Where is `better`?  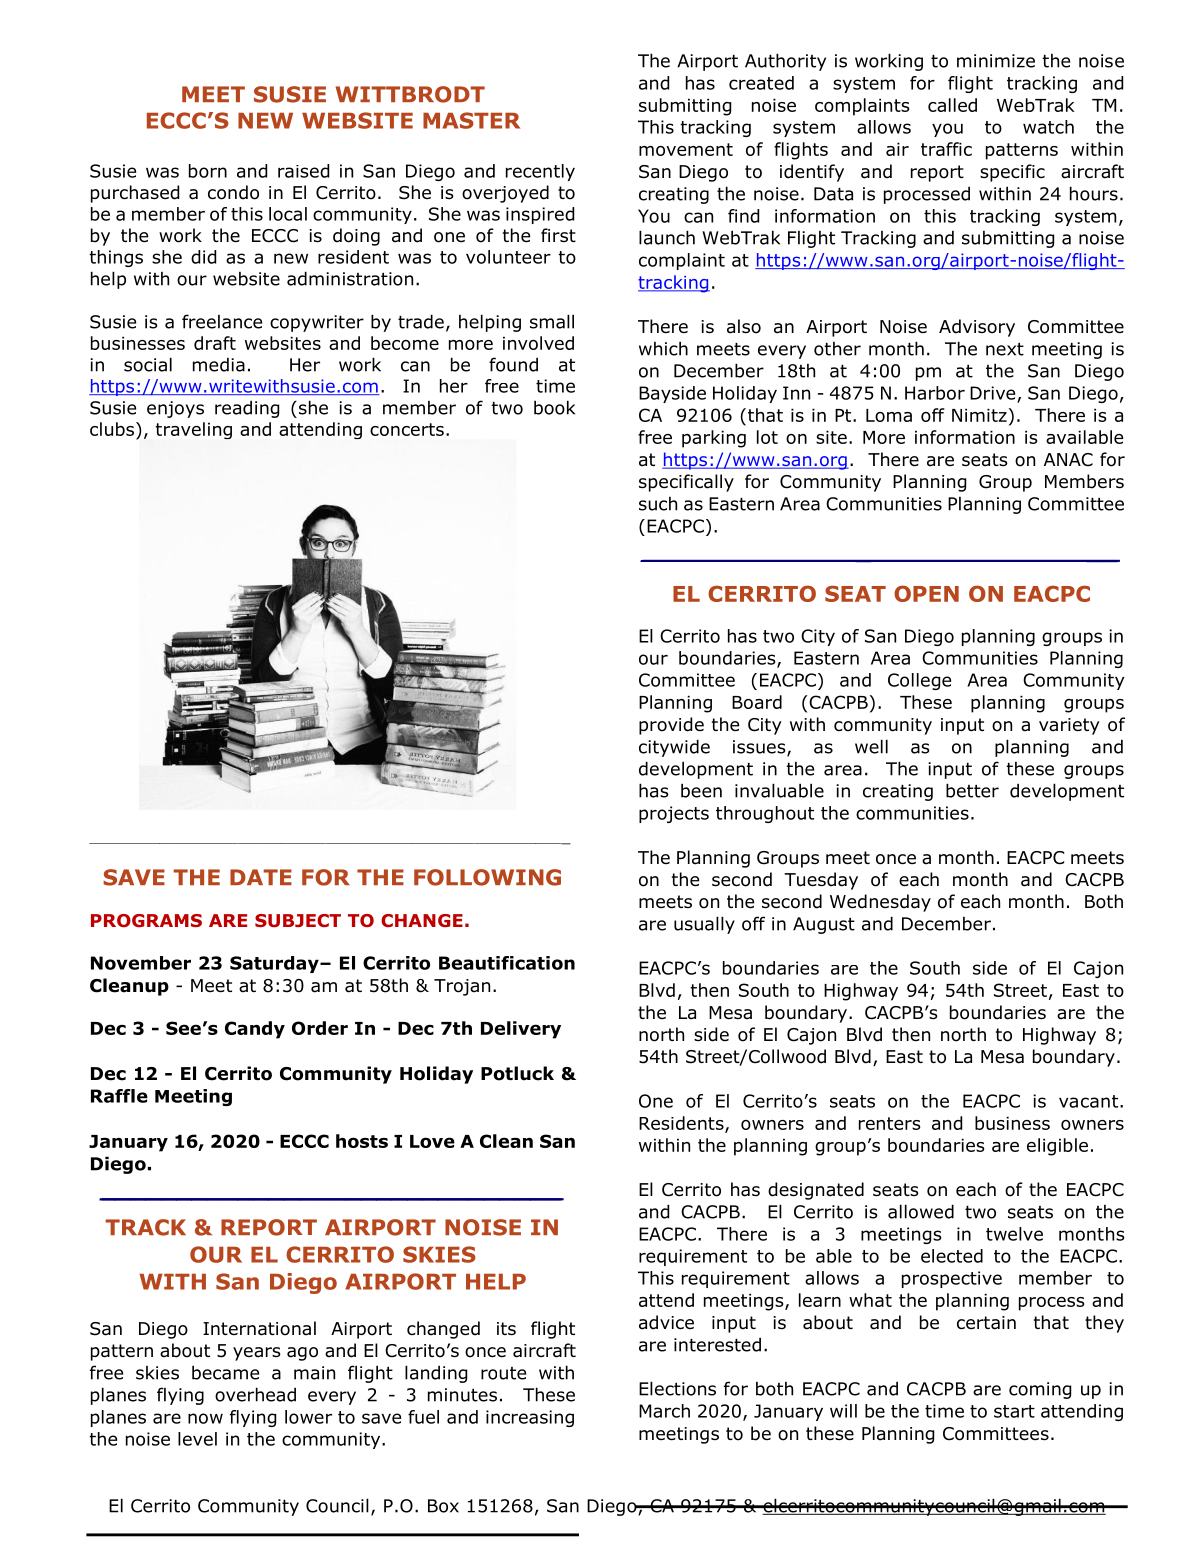 better is located at coordinates (972, 790).
